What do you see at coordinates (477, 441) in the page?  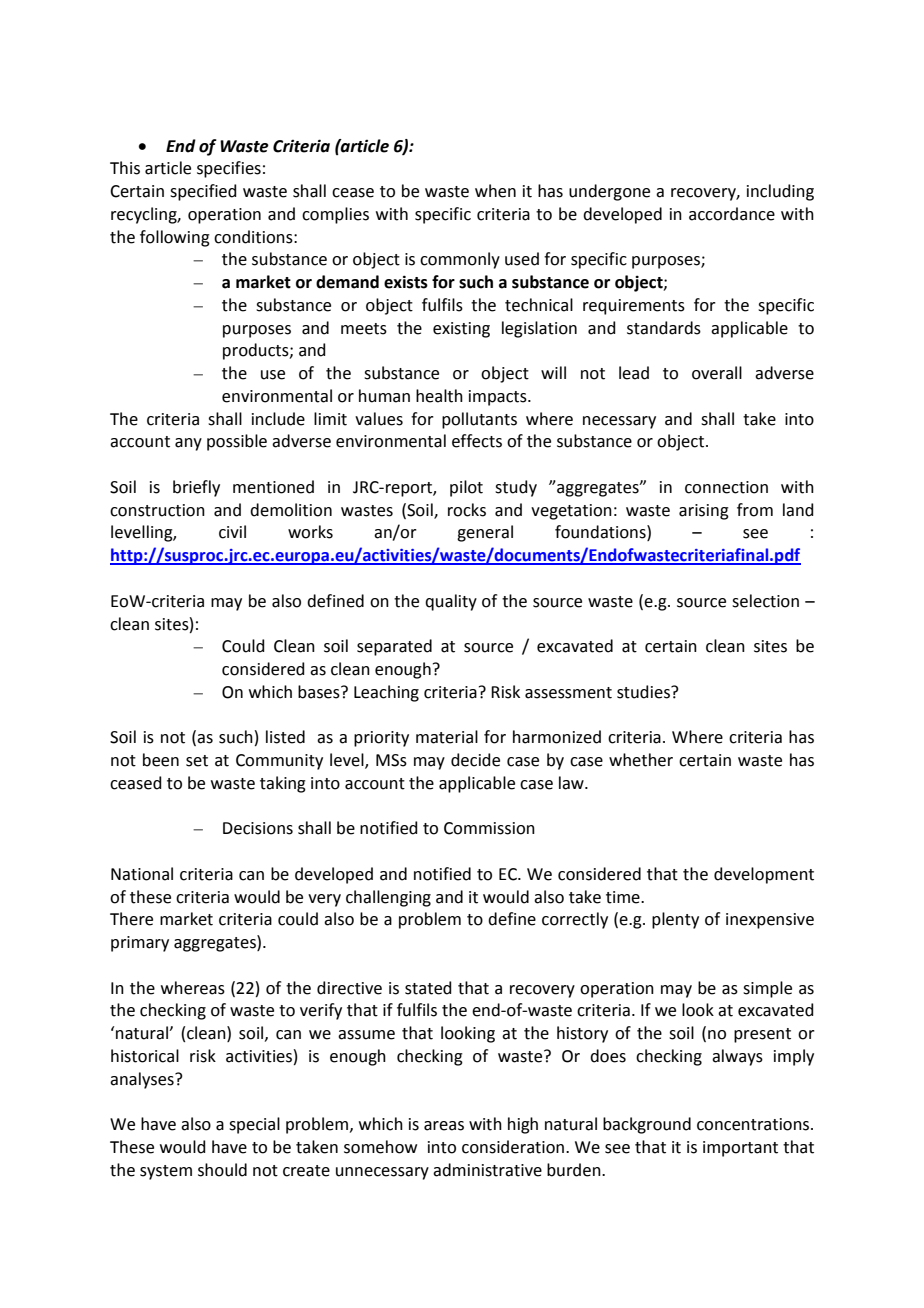 I see `effects` at bounding box center [477, 441].
